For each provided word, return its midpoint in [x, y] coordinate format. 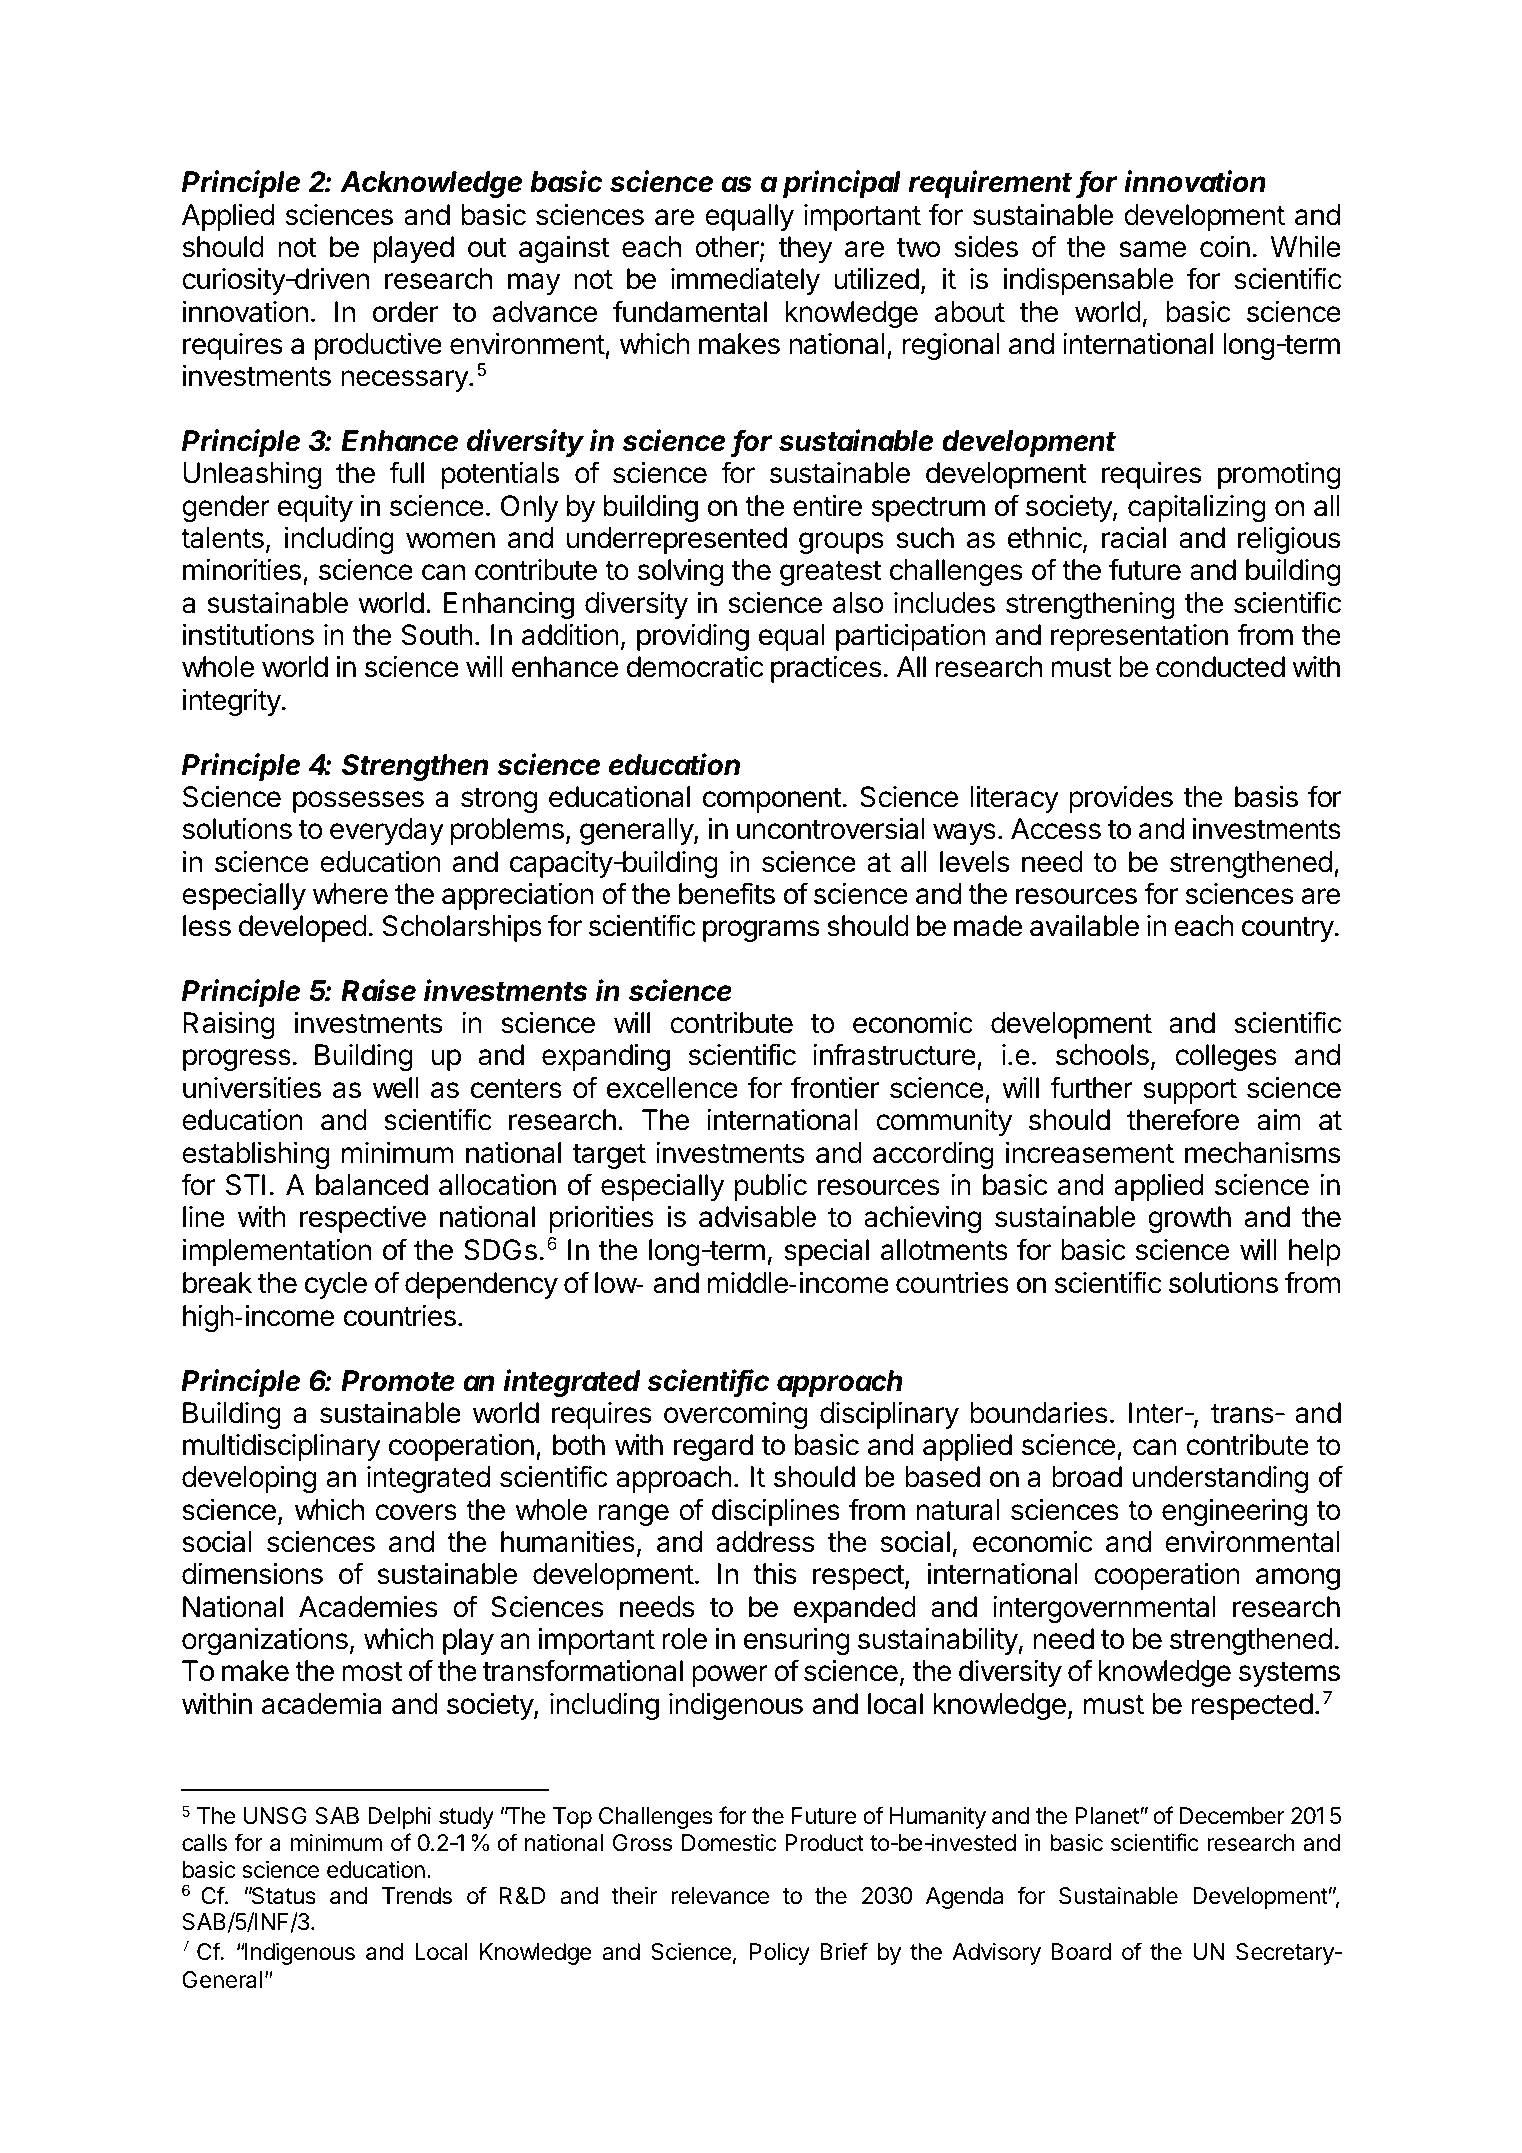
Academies [368, 1607]
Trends [417, 1896]
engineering [1234, 1512]
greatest [830, 573]
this [775, 1574]
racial [1134, 538]
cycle [336, 1285]
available [1084, 926]
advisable [757, 1217]
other [728, 248]
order [405, 312]
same [1152, 249]
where [350, 894]
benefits [727, 893]
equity [315, 508]
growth [1189, 1219]
